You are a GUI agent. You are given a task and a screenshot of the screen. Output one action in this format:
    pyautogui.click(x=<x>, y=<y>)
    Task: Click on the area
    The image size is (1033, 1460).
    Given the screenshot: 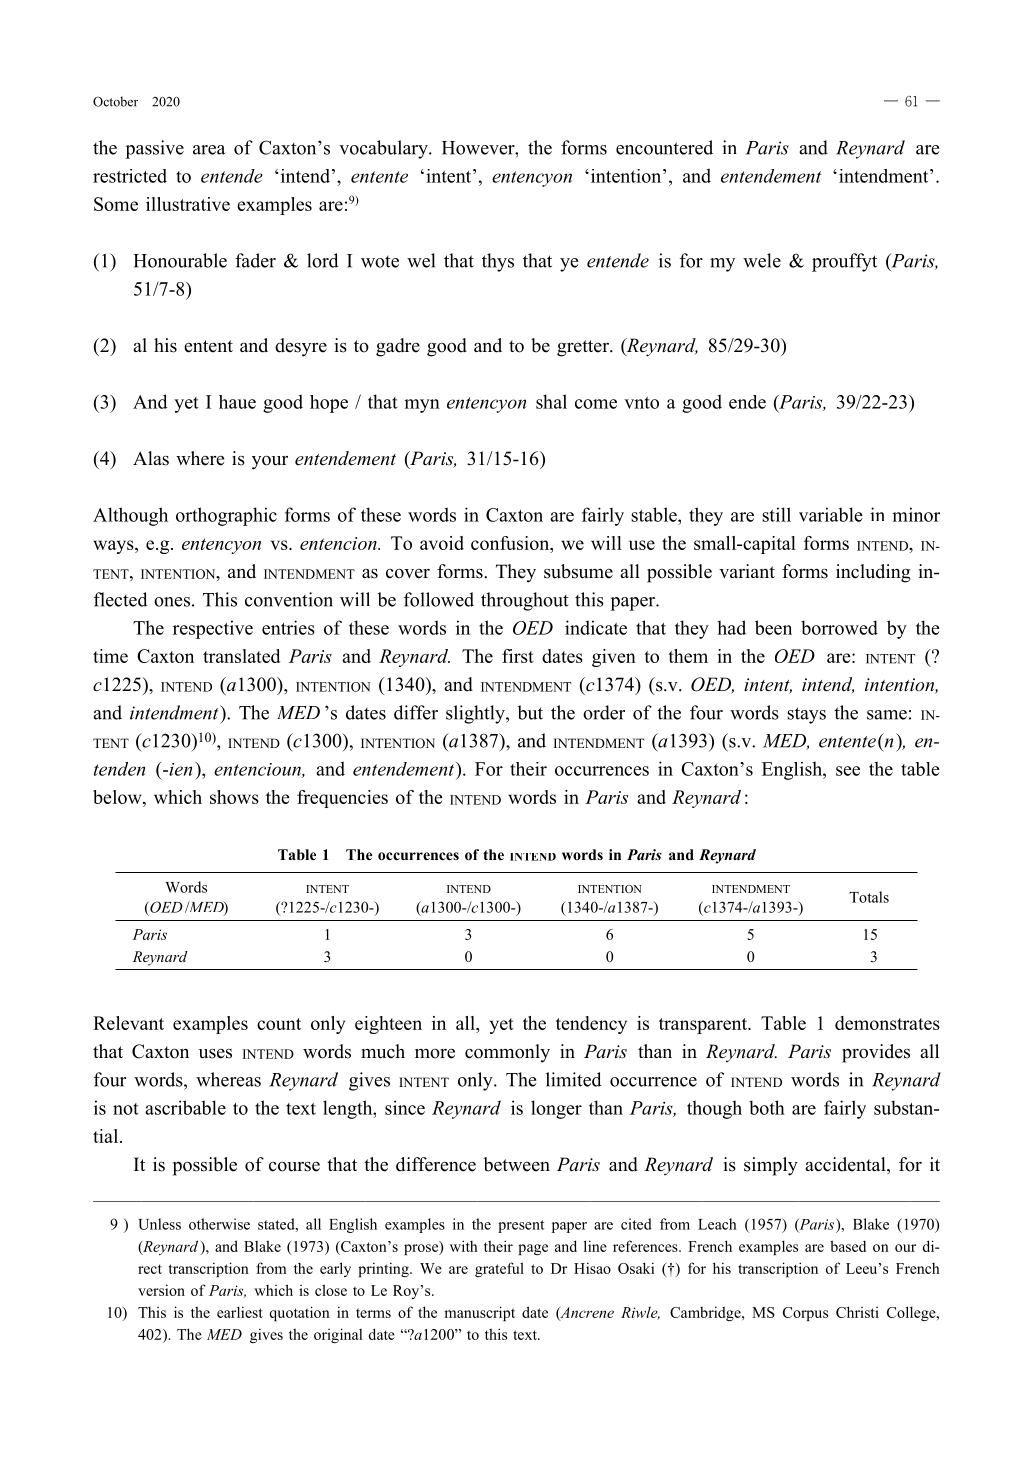 What is the action you would take?
    pyautogui.click(x=209, y=150)
